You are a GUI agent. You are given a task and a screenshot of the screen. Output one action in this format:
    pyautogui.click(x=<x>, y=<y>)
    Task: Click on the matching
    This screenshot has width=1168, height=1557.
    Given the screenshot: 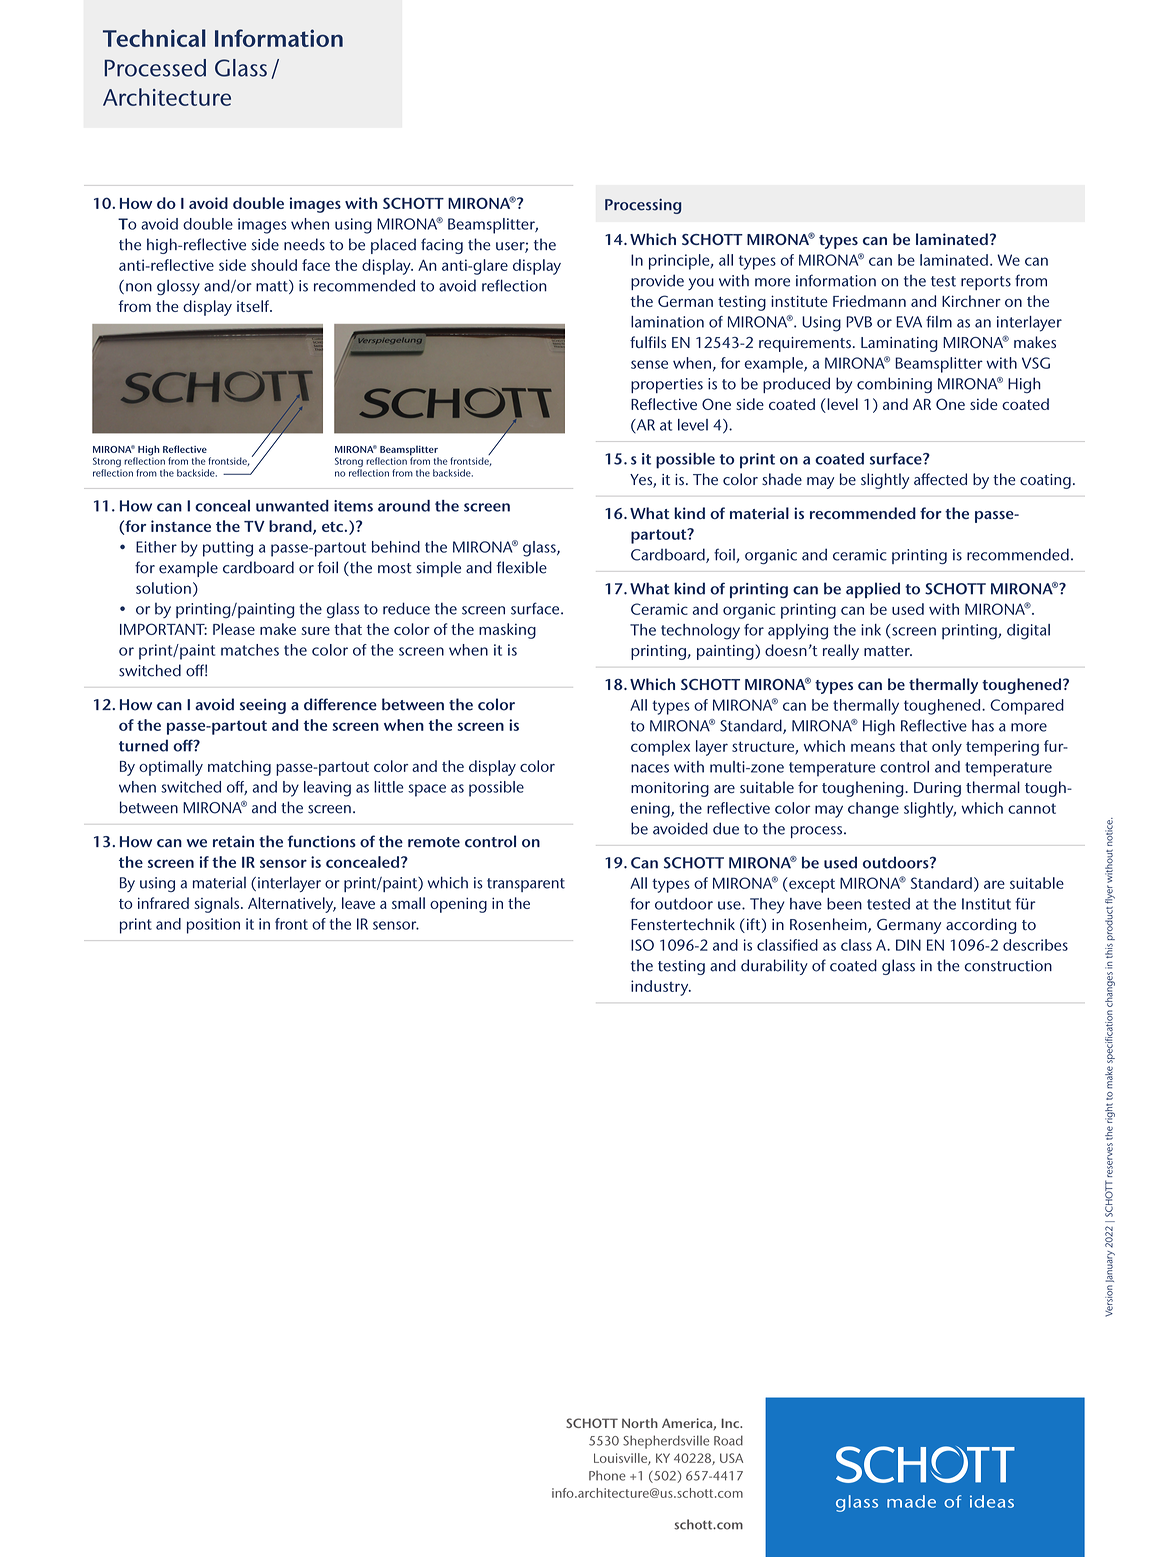 What is the action you would take?
    pyautogui.click(x=239, y=768)
